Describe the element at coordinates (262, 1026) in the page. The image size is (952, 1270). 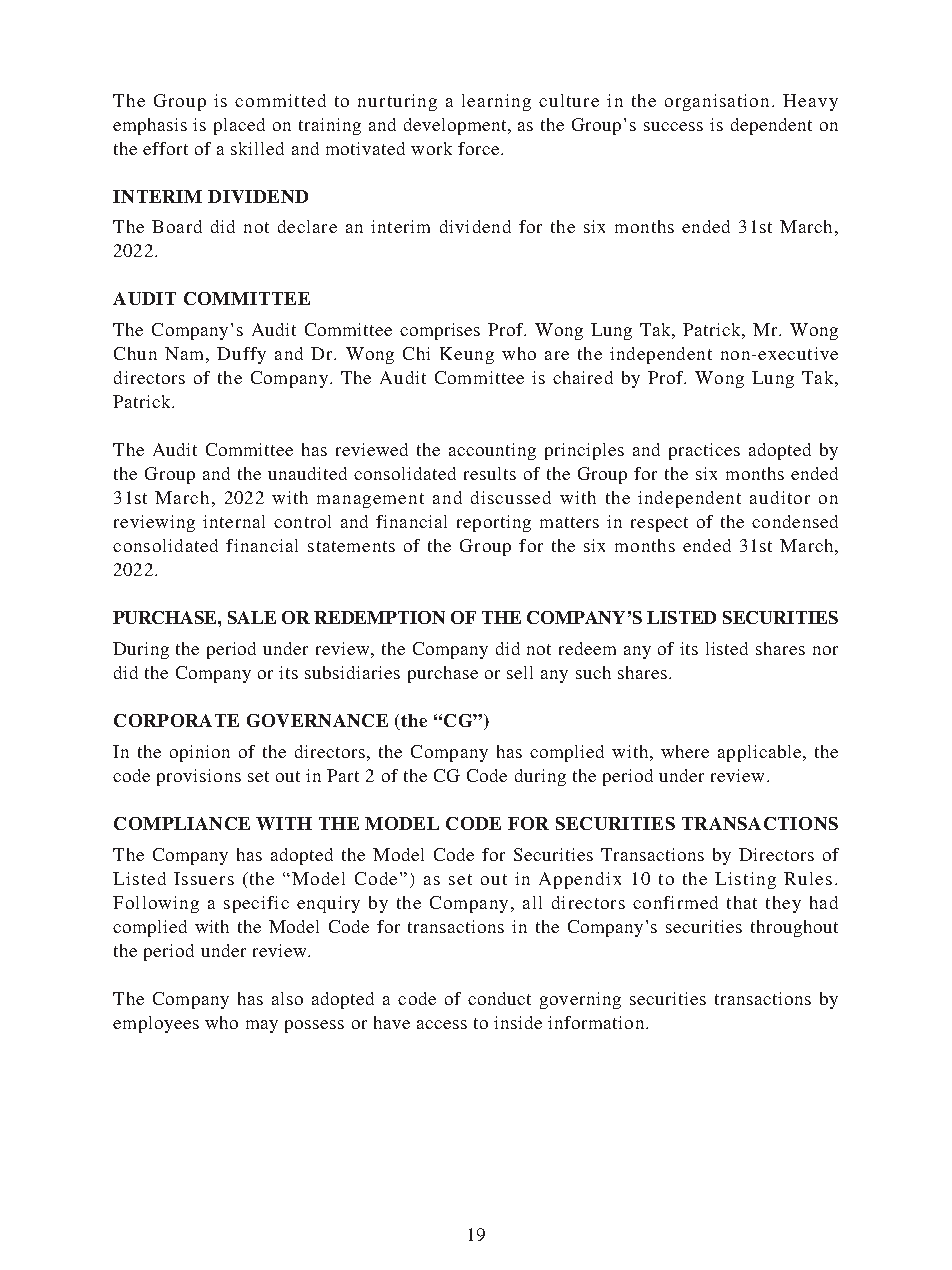
I see `may` at that location.
